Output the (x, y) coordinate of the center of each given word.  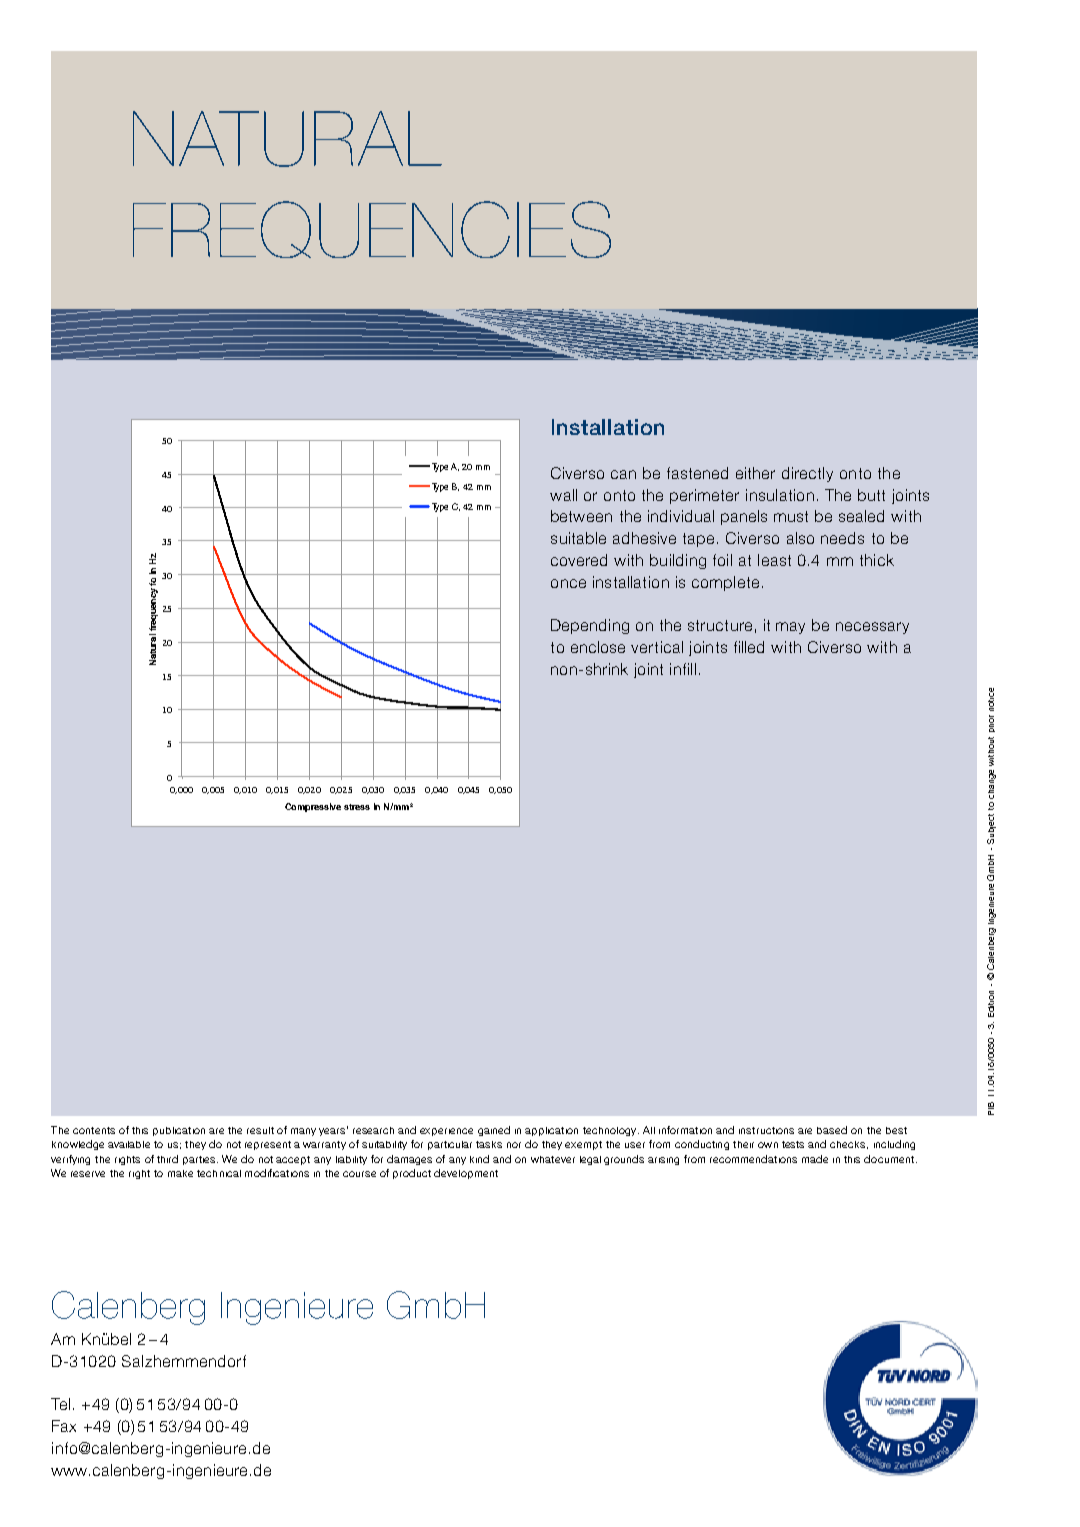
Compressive (313, 807)
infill (683, 669)
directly (807, 474)
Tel (60, 1404)
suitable (578, 538)
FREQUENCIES (372, 229)
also (800, 538)
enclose (598, 647)
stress (357, 807)
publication (179, 1131)
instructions (766, 1130)
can (623, 474)
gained (494, 1131)
